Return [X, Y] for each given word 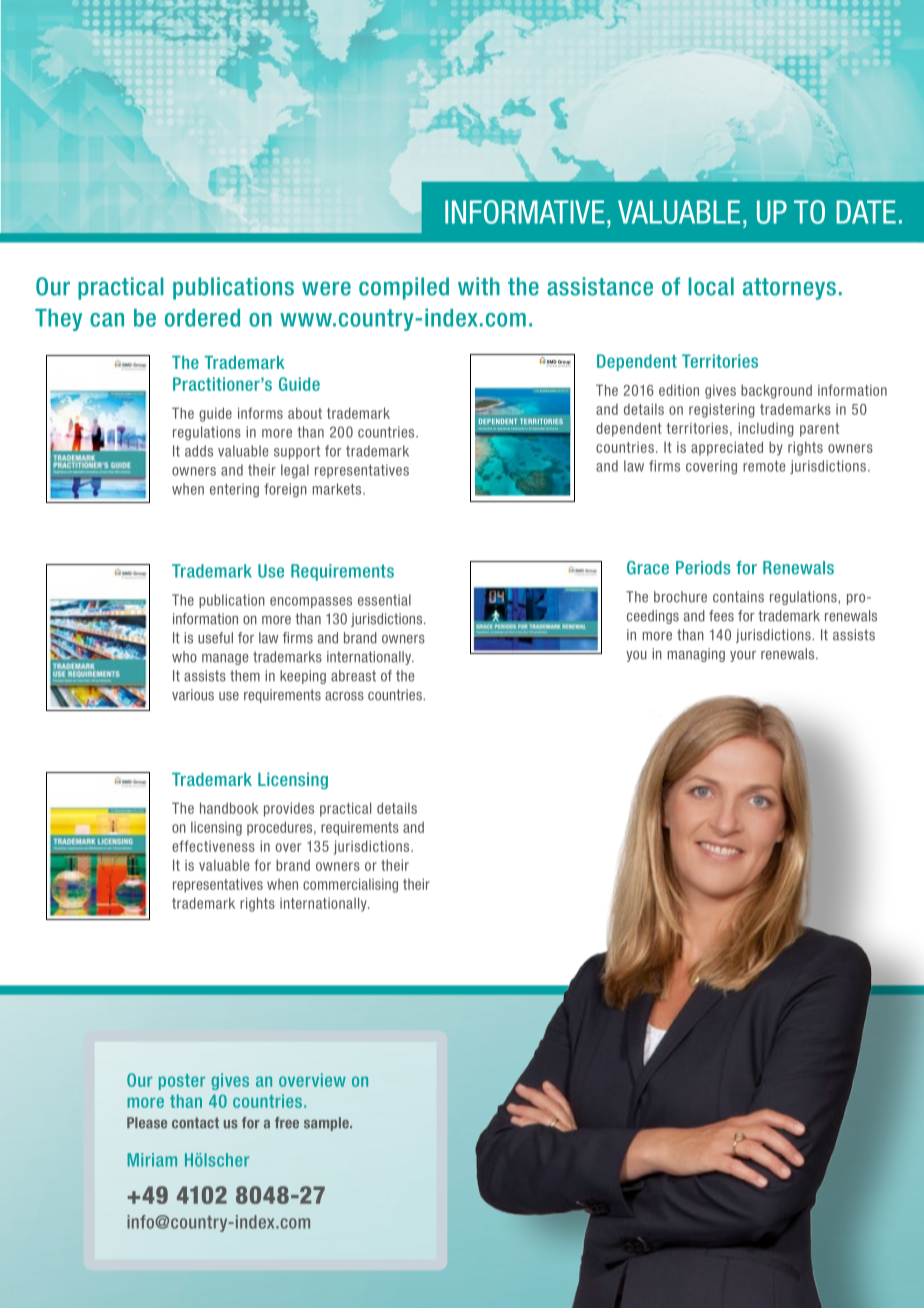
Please [147, 1123]
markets [338, 489]
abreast [353, 676]
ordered [202, 318]
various [193, 695]
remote [764, 466]
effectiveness [213, 846]
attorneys [789, 289]
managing [696, 655]
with [479, 286]
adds [199, 451]
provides [289, 809]
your [743, 656]
